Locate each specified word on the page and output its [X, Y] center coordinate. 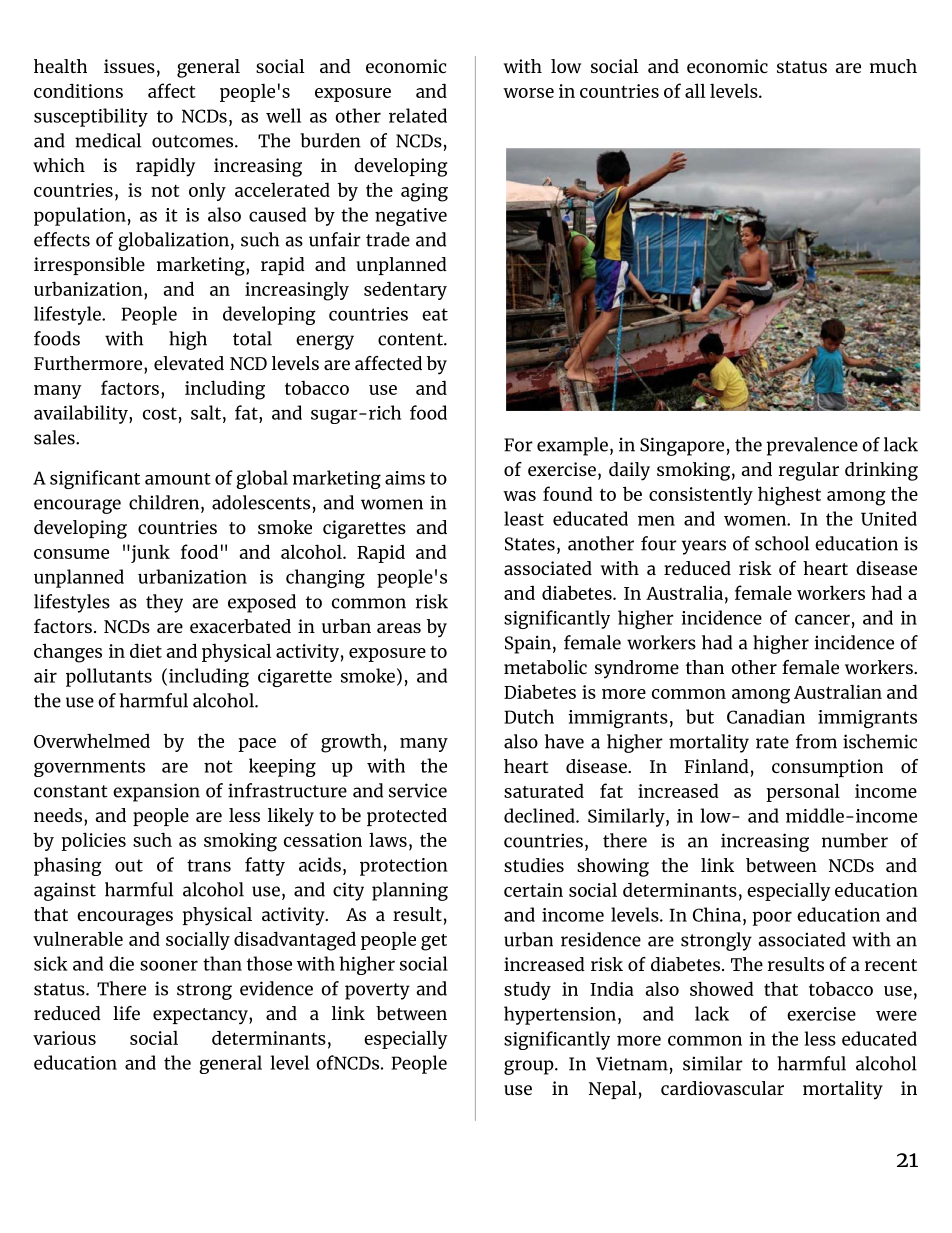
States [530, 544]
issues [129, 66]
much [893, 66]
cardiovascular [722, 1088]
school [782, 543]
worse [528, 93]
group [530, 1067]
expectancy [201, 1016]
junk [149, 553]
